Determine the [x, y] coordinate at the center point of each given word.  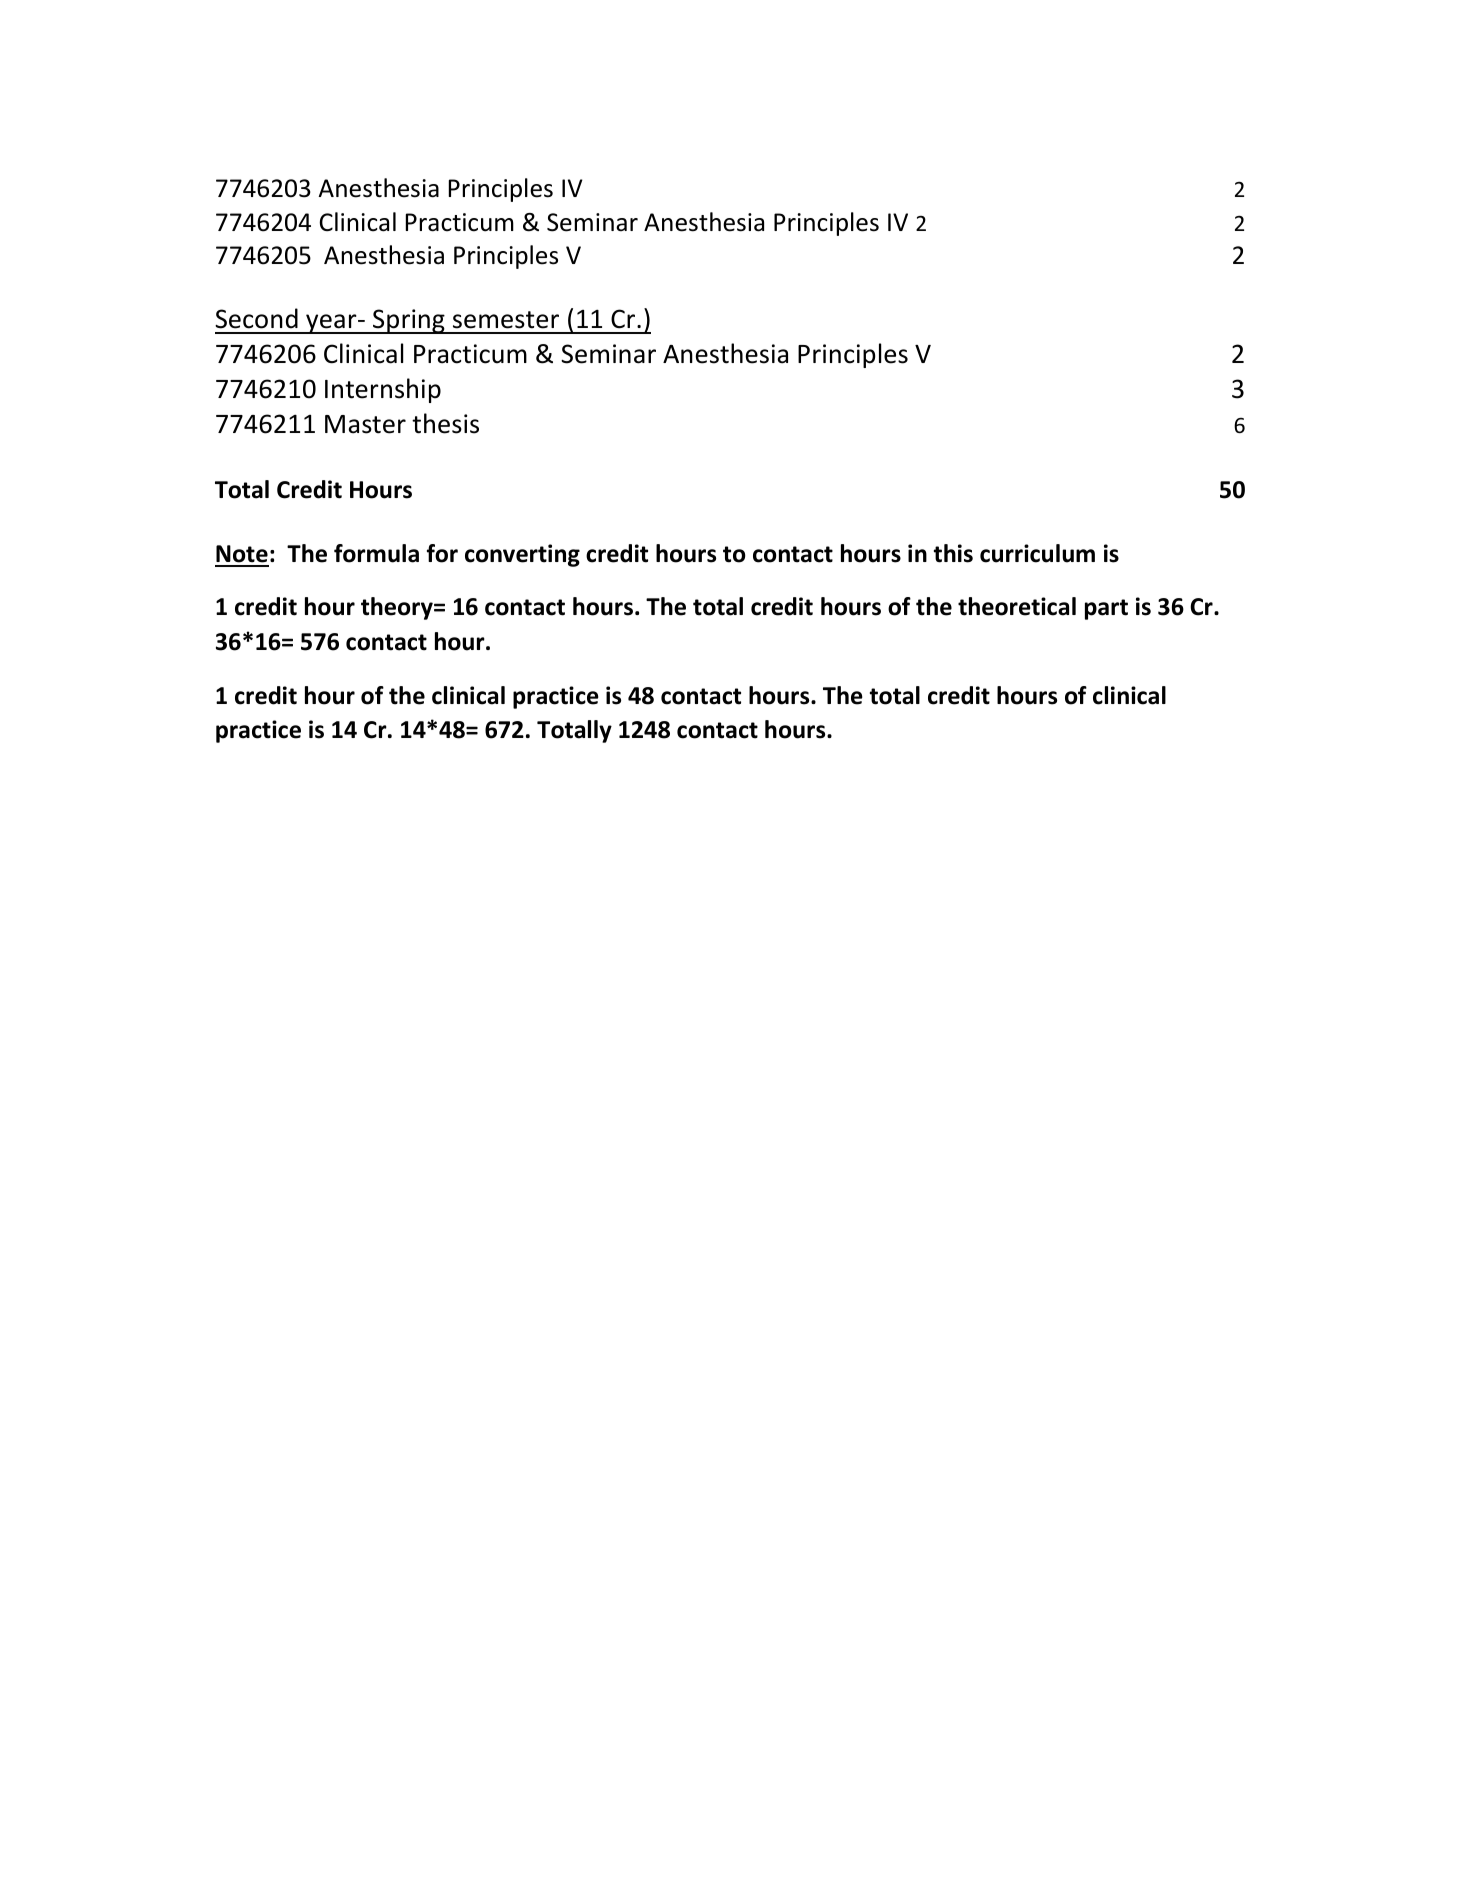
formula [376, 553]
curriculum [1037, 553]
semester [506, 320]
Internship [383, 390]
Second [256, 318]
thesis [445, 423]
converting [522, 555]
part [1106, 609]
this [953, 553]
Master [365, 424]
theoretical [1017, 606]
